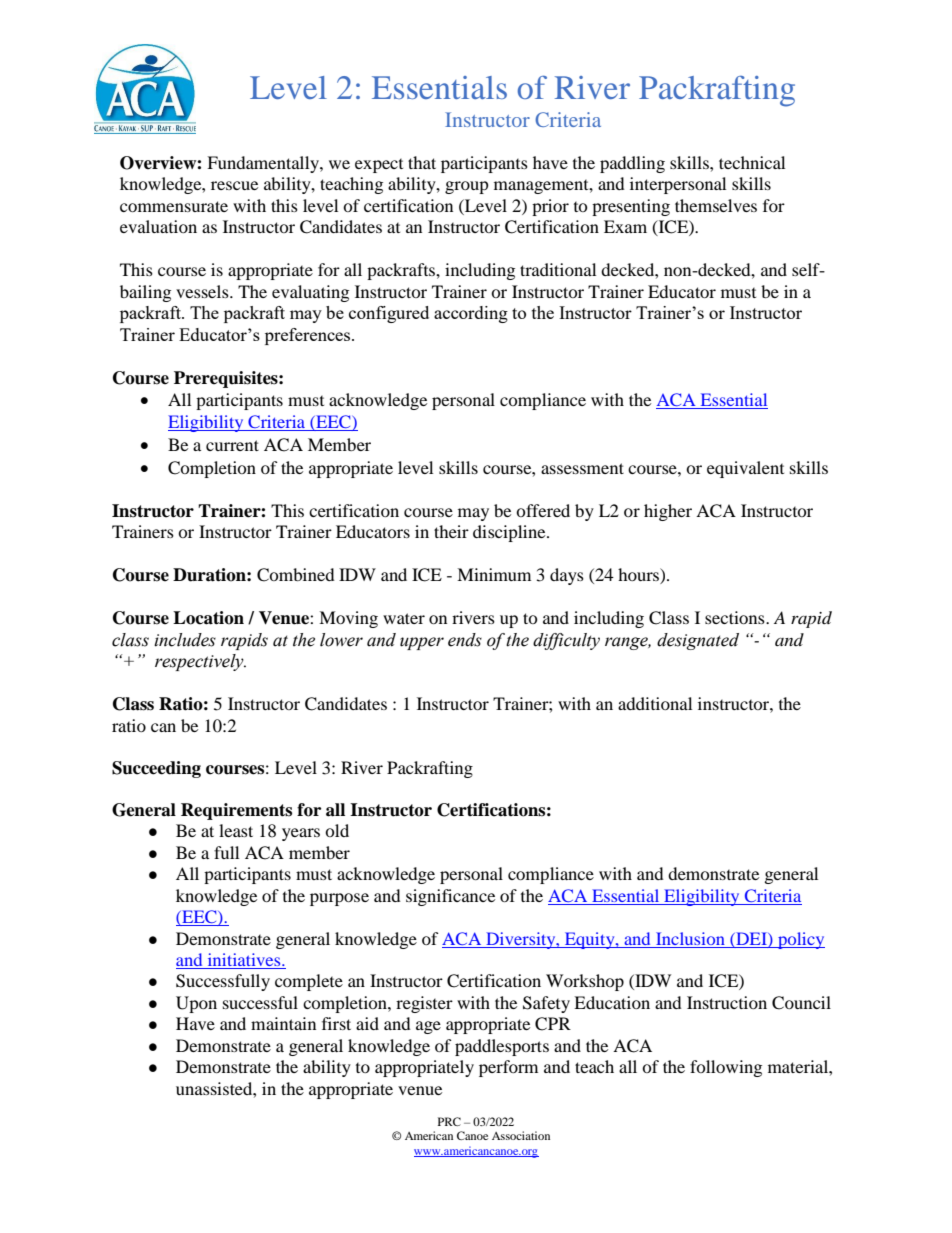 This image has width=952, height=1233. What do you see at coordinates (449, 1121) in the image?
I see `PRC` at bounding box center [449, 1121].
